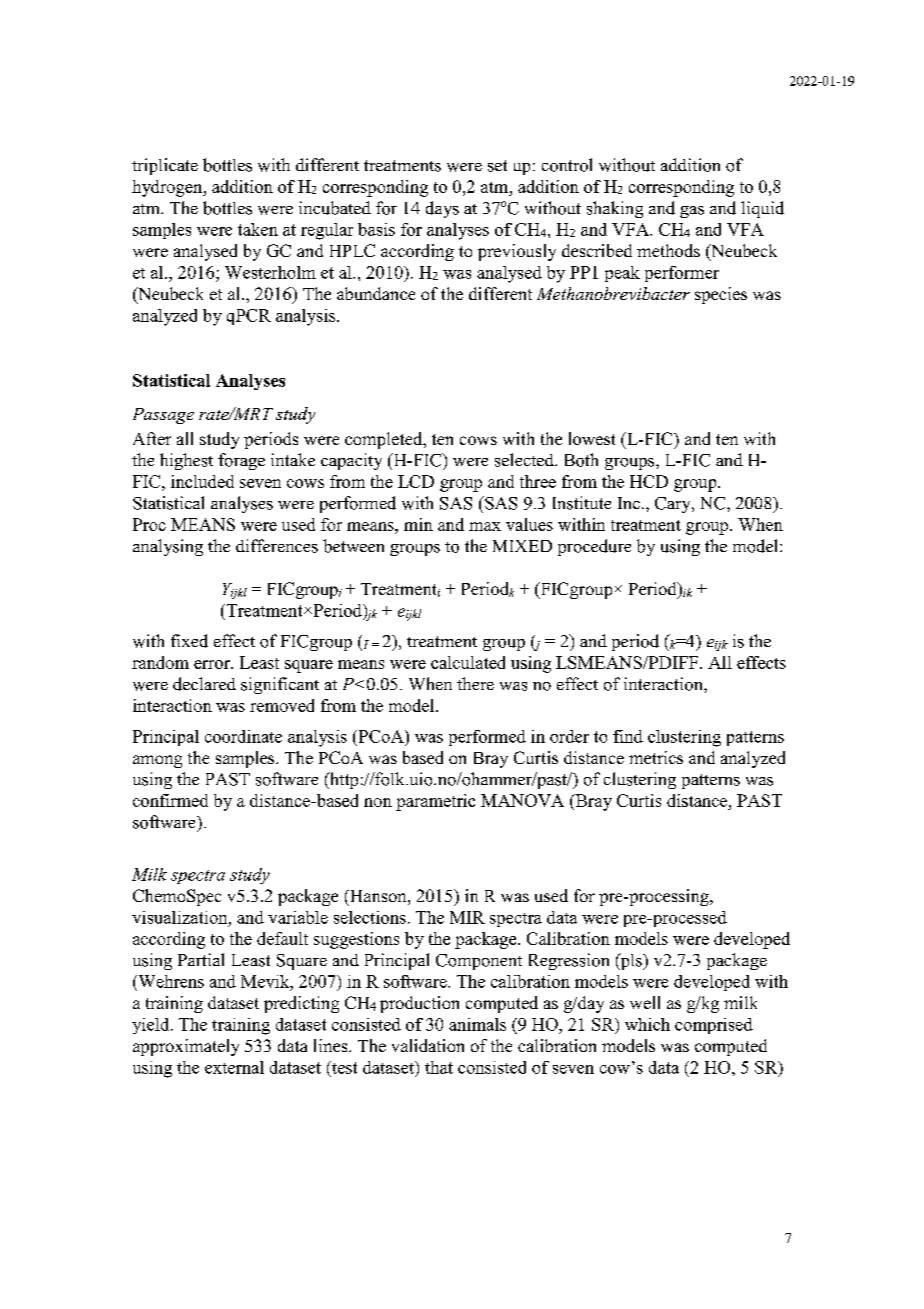 This page has width=924, height=1309. I want to click on coordinate, so click(243, 736).
